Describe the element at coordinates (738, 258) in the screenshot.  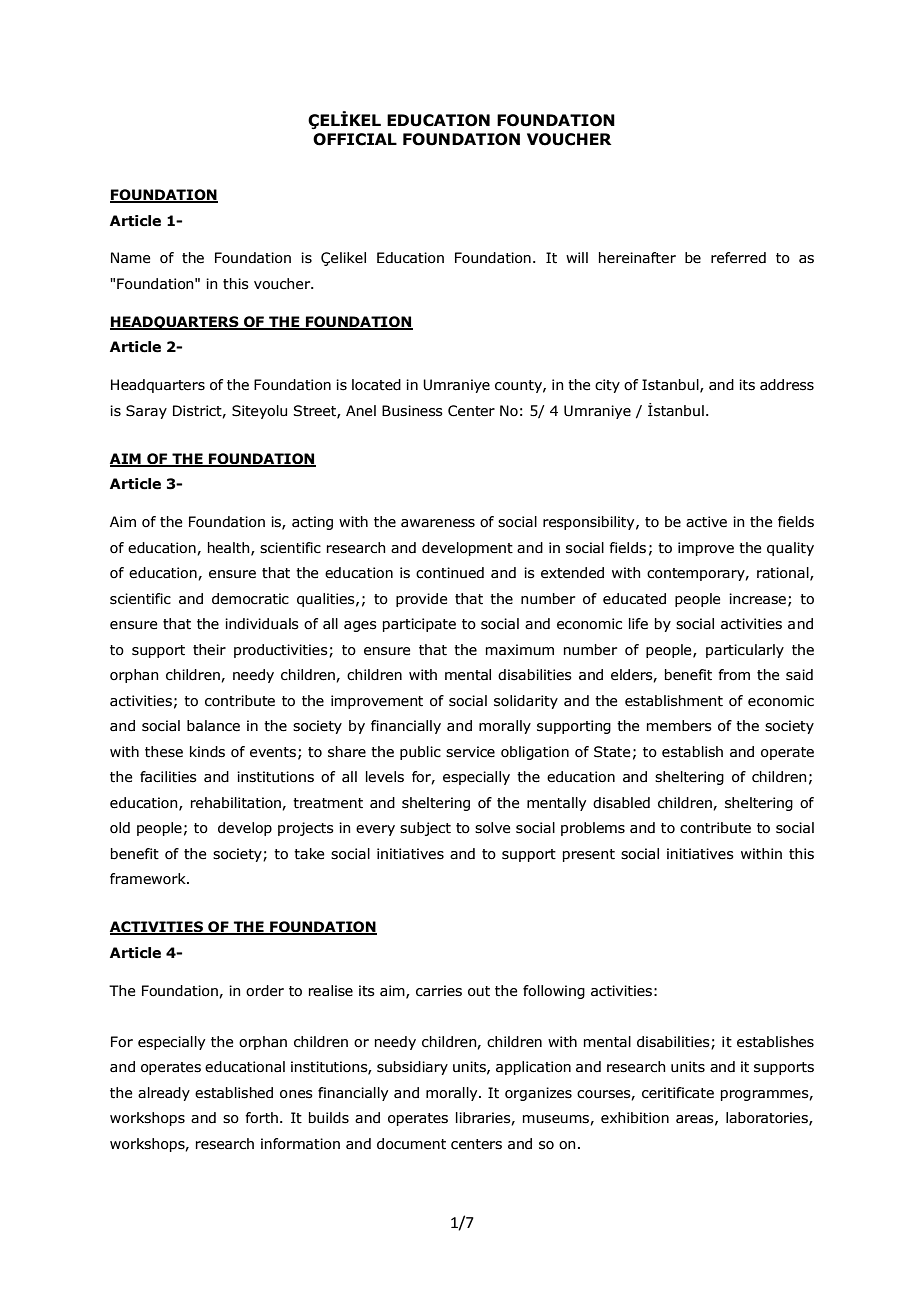
I see `referred` at that location.
